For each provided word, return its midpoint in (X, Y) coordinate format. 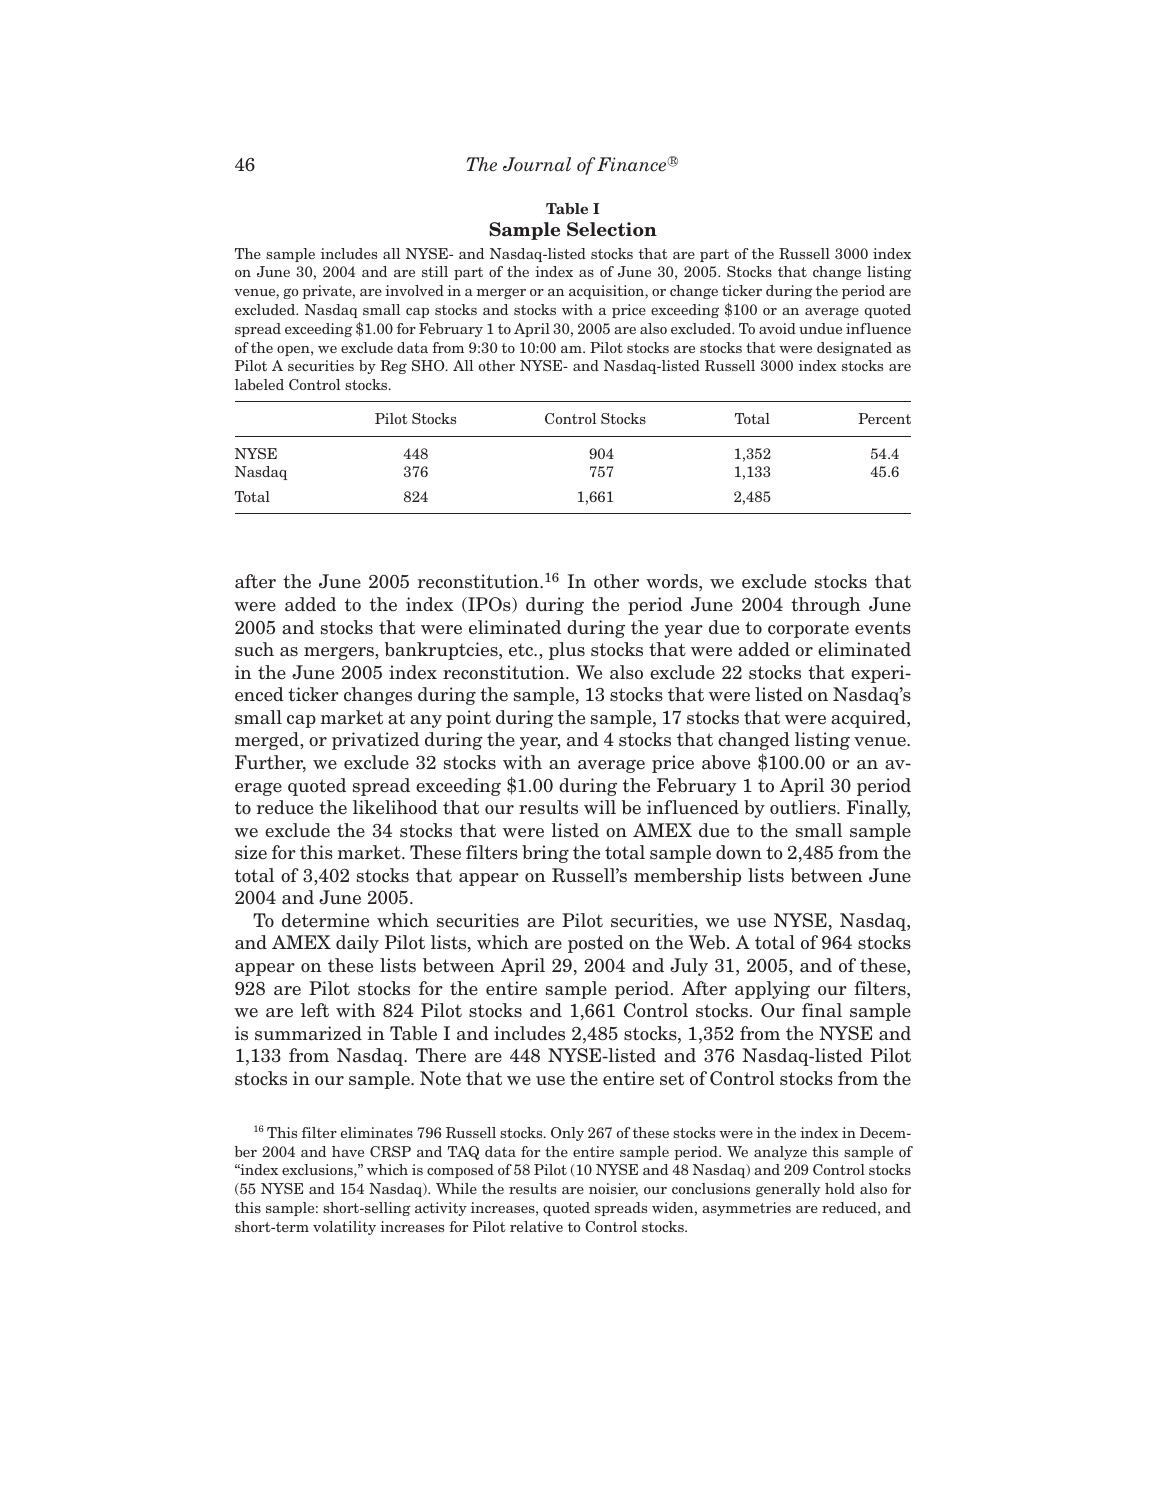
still (435, 271)
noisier (613, 1190)
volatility (344, 1228)
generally (788, 1190)
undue (820, 328)
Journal (537, 164)
